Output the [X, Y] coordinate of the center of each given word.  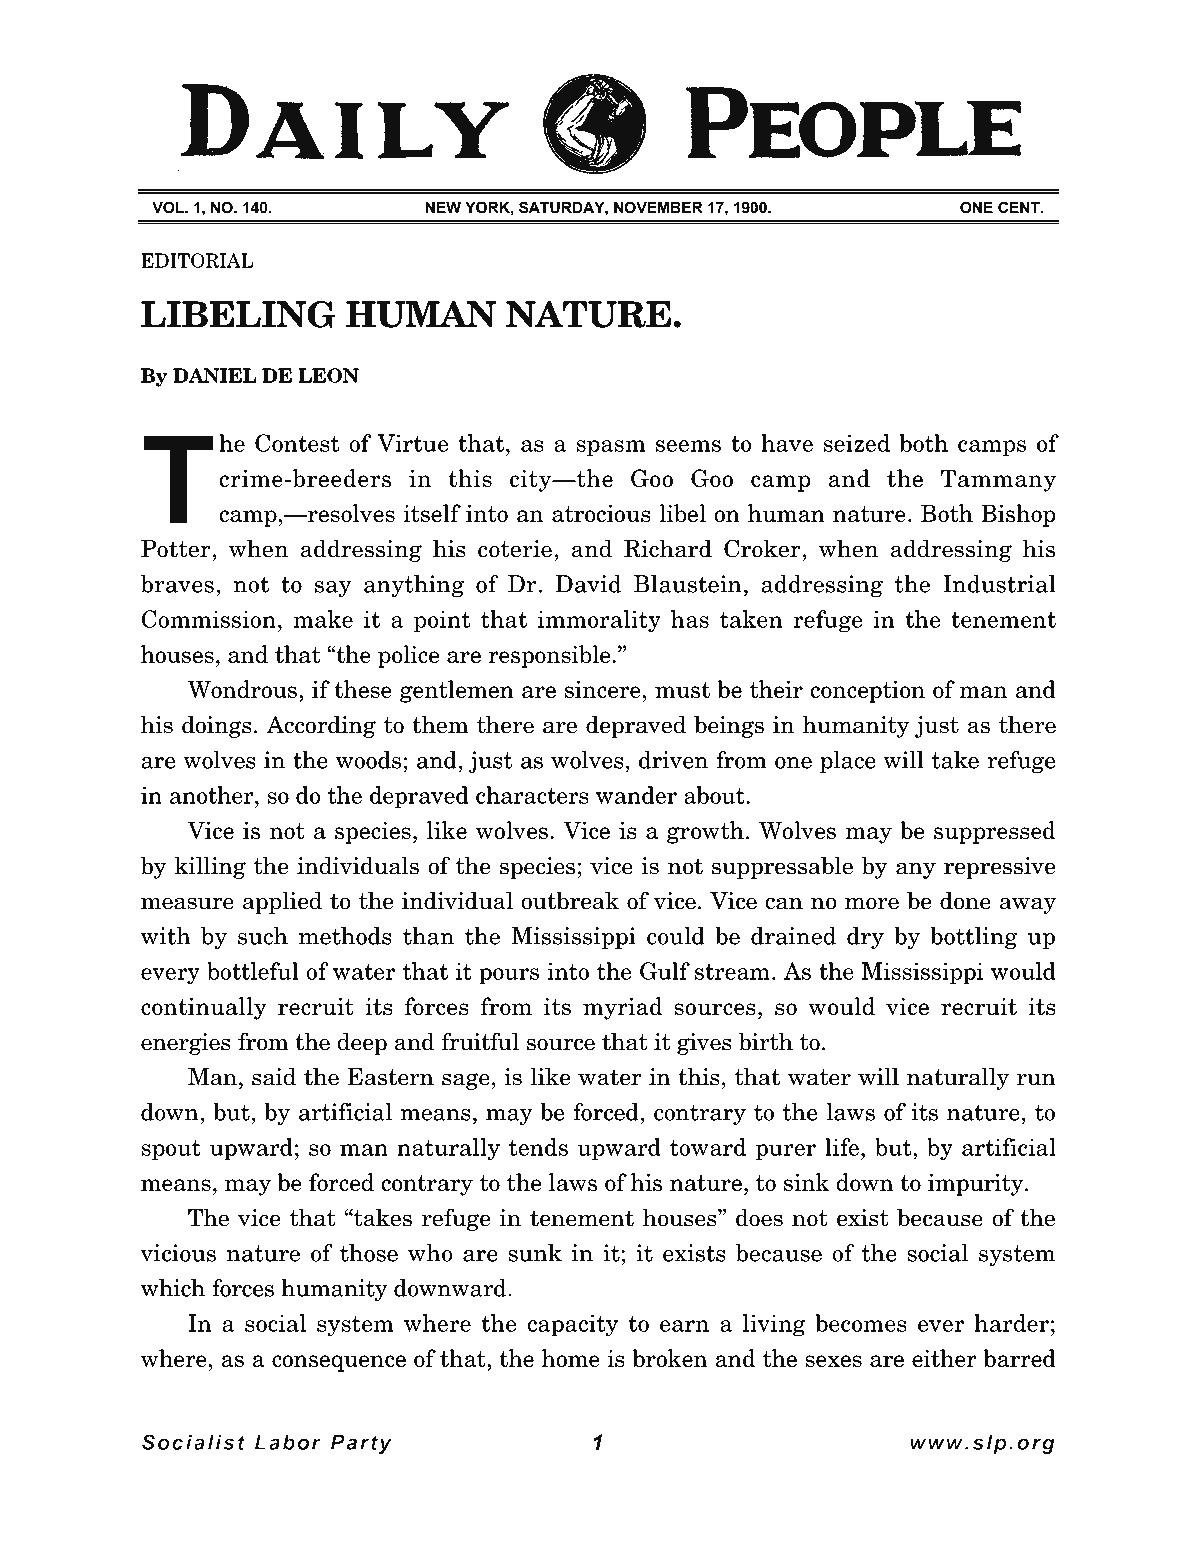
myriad [622, 1008]
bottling [974, 938]
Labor [288, 1442]
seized [856, 443]
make [323, 619]
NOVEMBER [658, 207]
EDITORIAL [197, 260]
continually [204, 1008]
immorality [599, 621]
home [571, 1358]
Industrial [999, 584]
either [944, 1358]
